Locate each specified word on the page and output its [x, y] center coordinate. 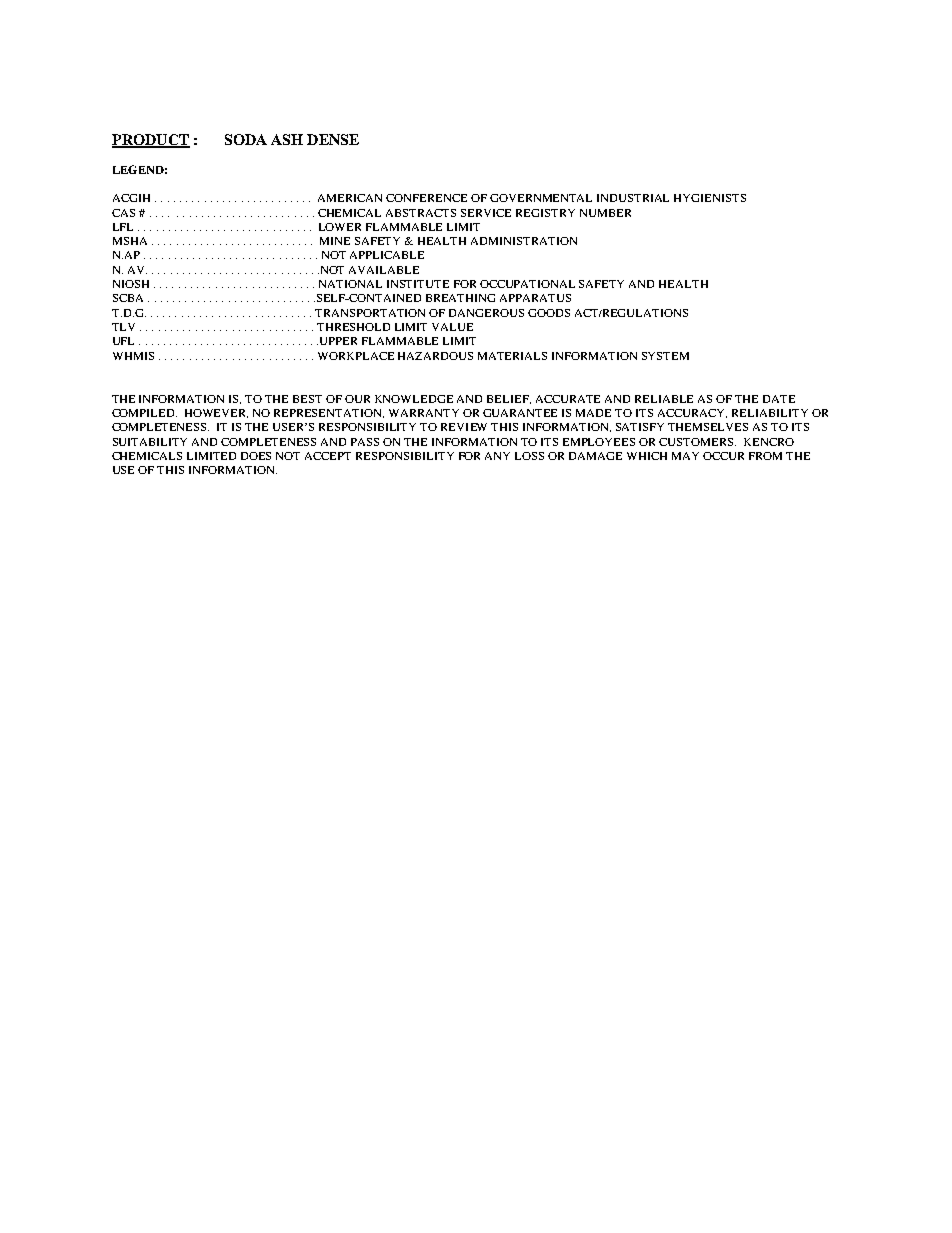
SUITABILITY [150, 442]
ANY [497, 456]
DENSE [333, 139]
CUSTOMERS [696, 442]
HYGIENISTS [710, 198]
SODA [246, 139]
